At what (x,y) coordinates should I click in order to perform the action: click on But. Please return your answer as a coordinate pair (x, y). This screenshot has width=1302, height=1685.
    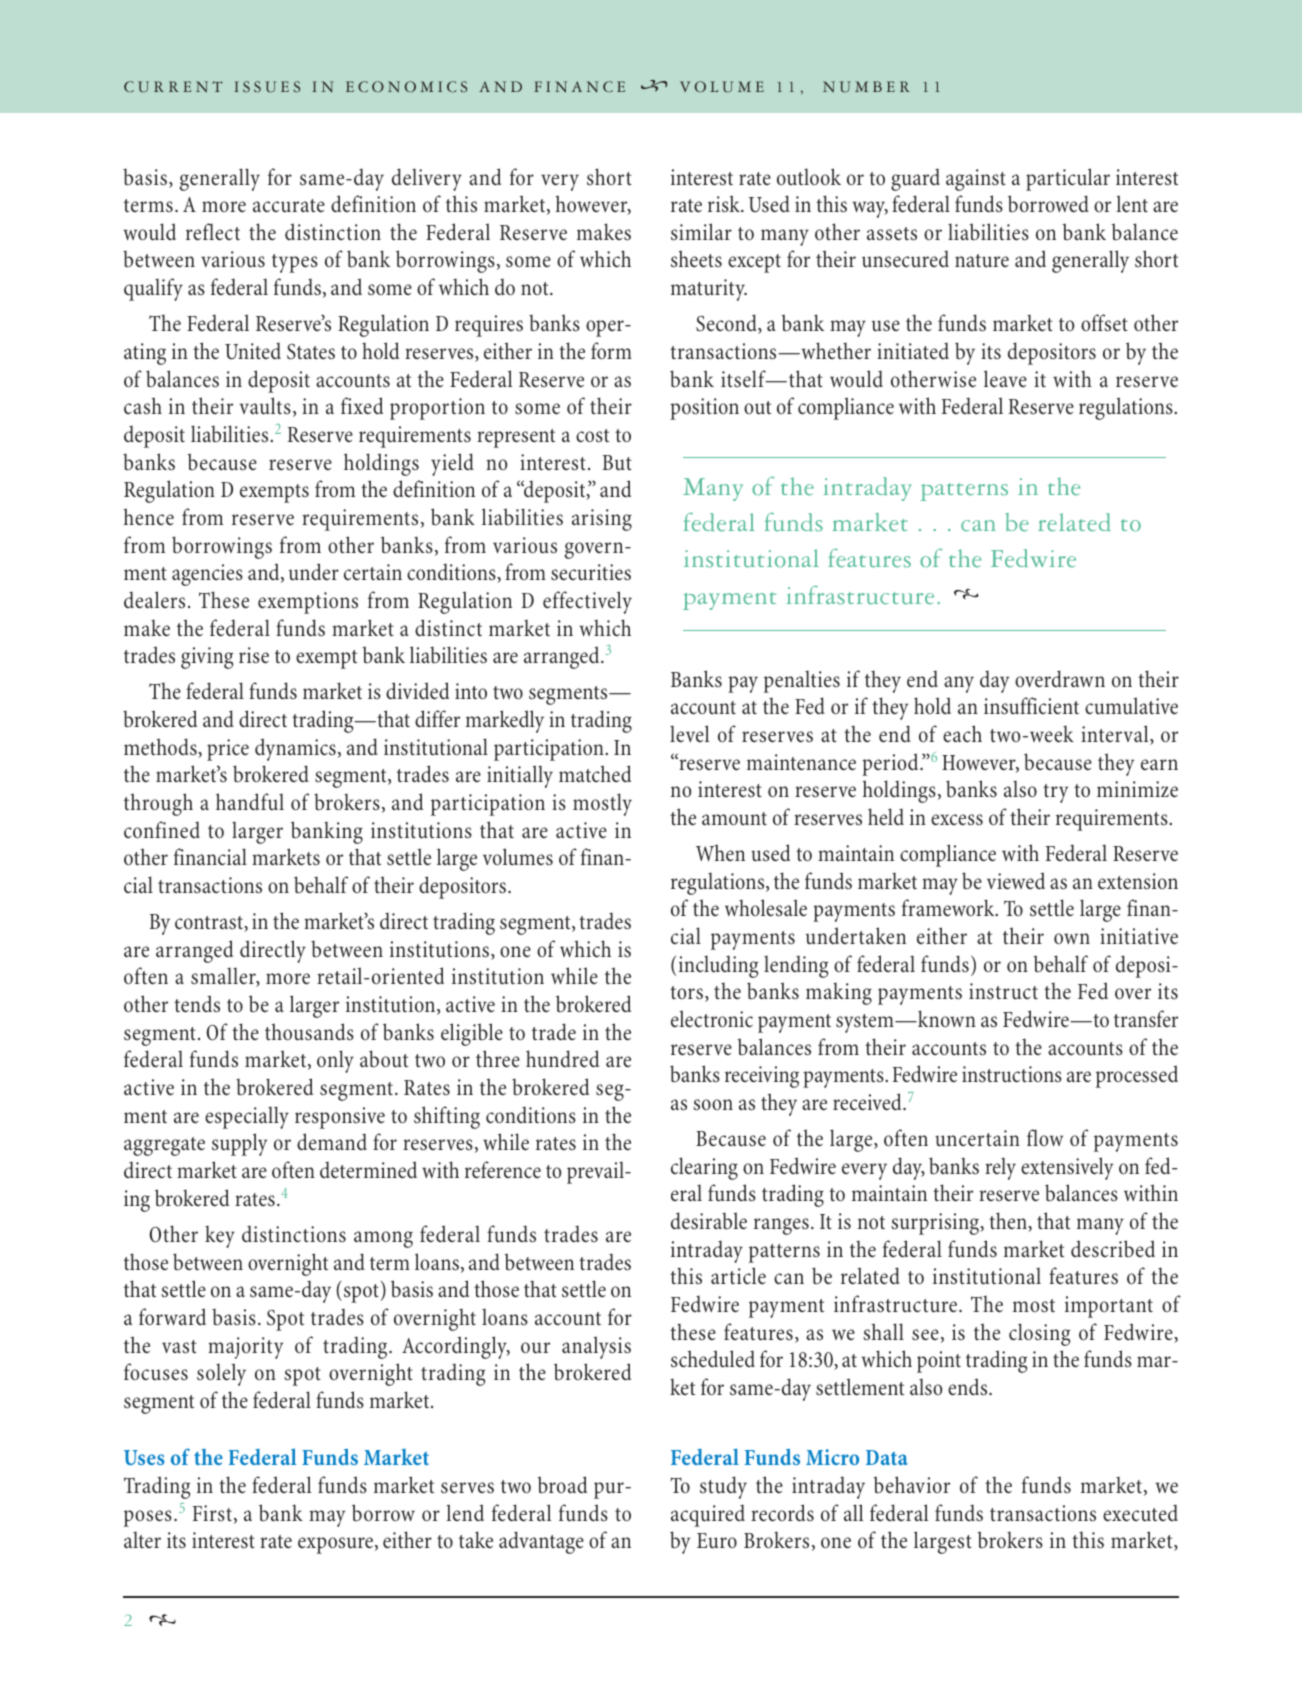
    Looking at the image, I should click on (617, 463).
